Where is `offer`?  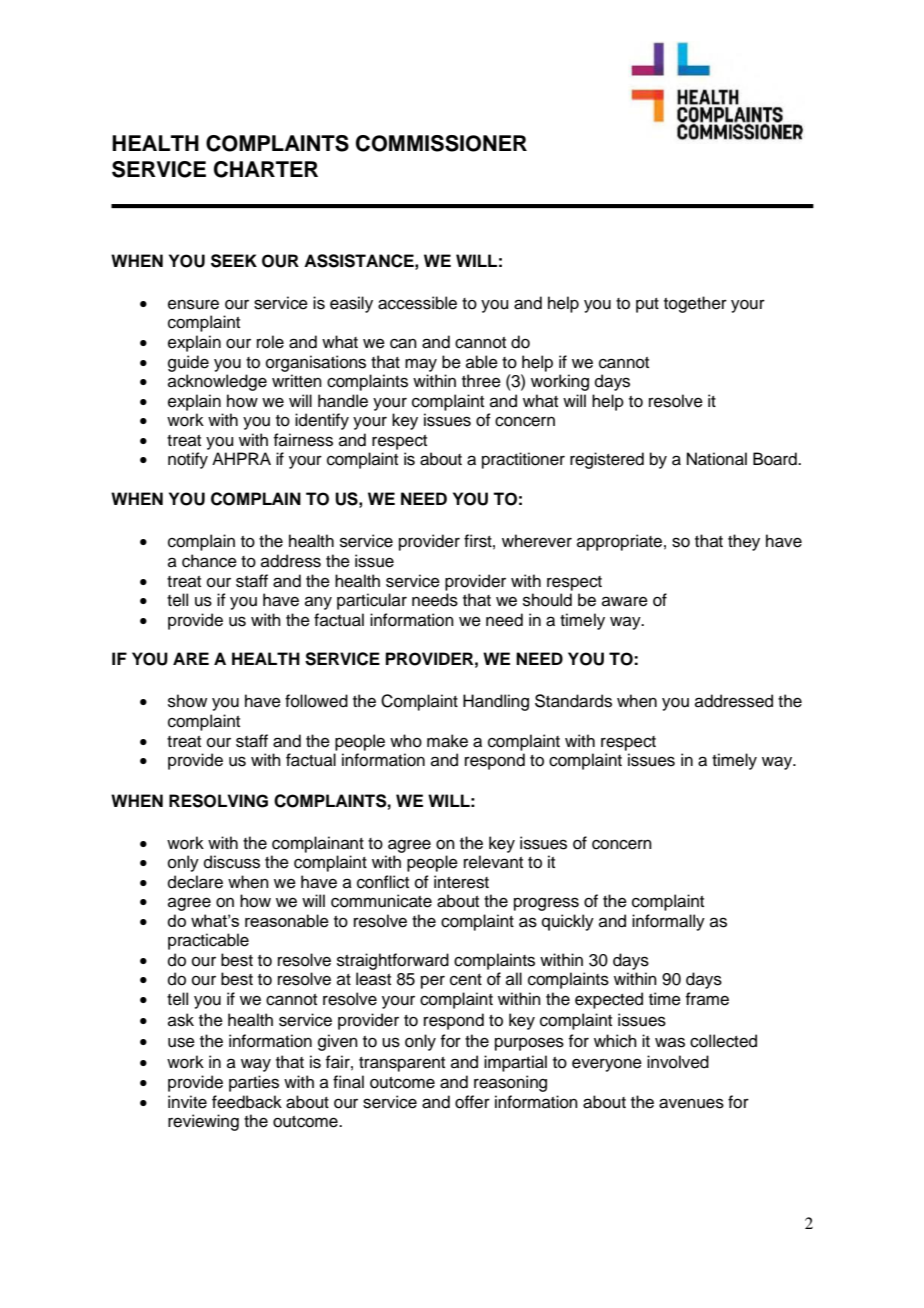
offer is located at coordinates (472, 1102).
